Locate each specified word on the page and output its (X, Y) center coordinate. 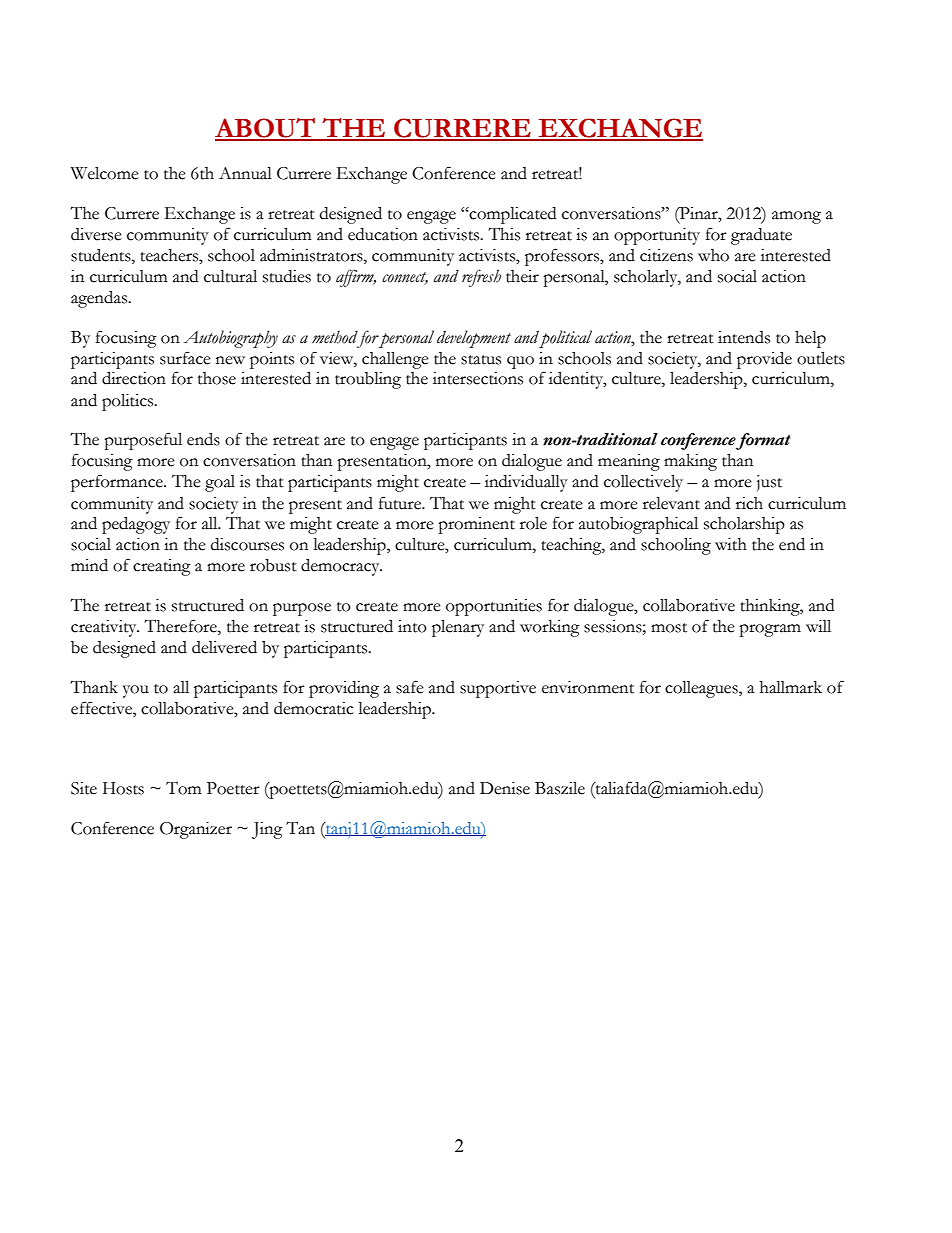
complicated (512, 215)
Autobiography (231, 339)
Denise (505, 788)
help (810, 339)
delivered (224, 647)
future (401, 503)
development (474, 339)
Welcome (105, 173)
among (796, 217)
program (770, 630)
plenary (458, 628)
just (769, 483)
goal (220, 483)
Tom (184, 788)
